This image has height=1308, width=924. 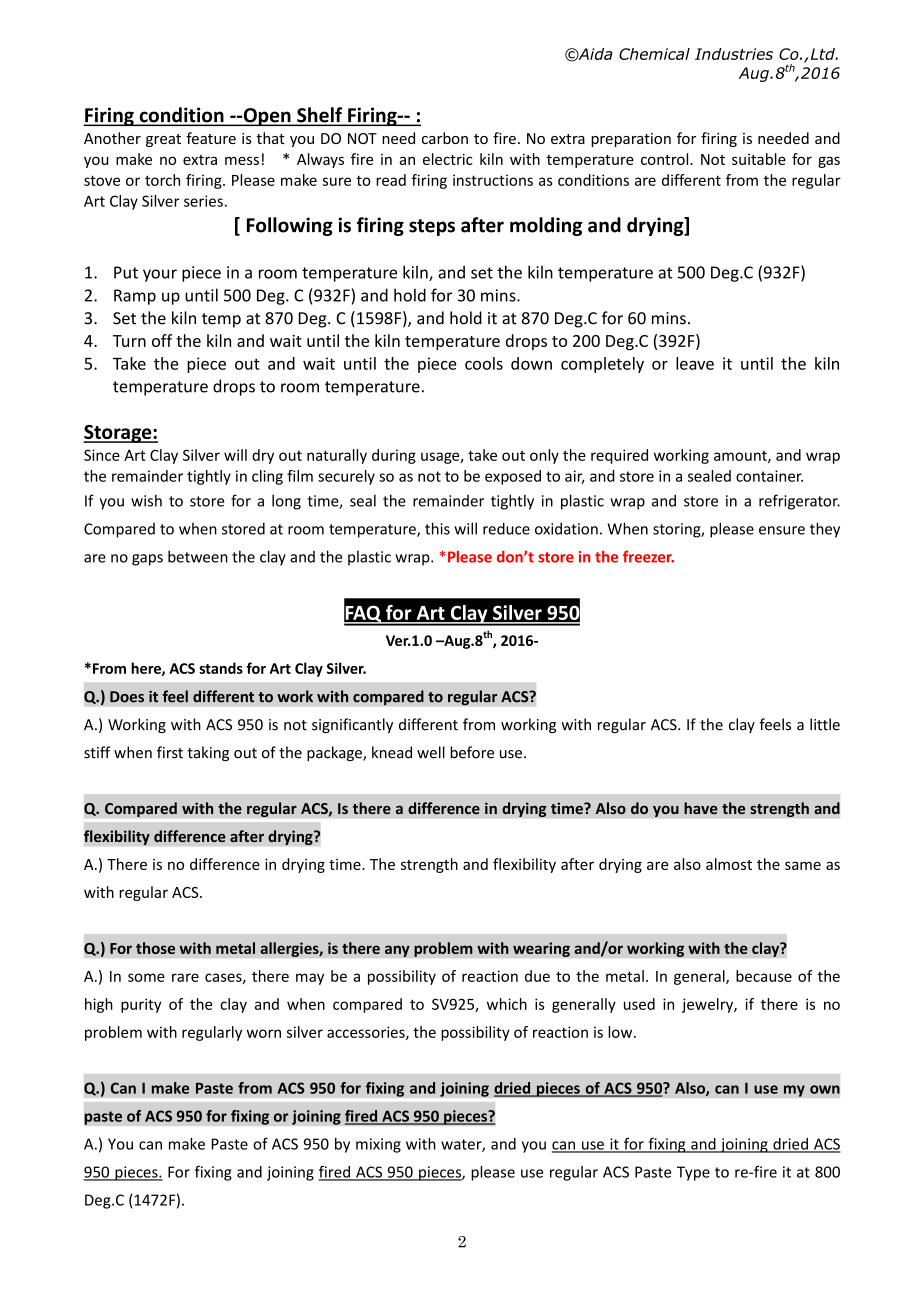 I want to click on mixing, so click(x=378, y=1145).
